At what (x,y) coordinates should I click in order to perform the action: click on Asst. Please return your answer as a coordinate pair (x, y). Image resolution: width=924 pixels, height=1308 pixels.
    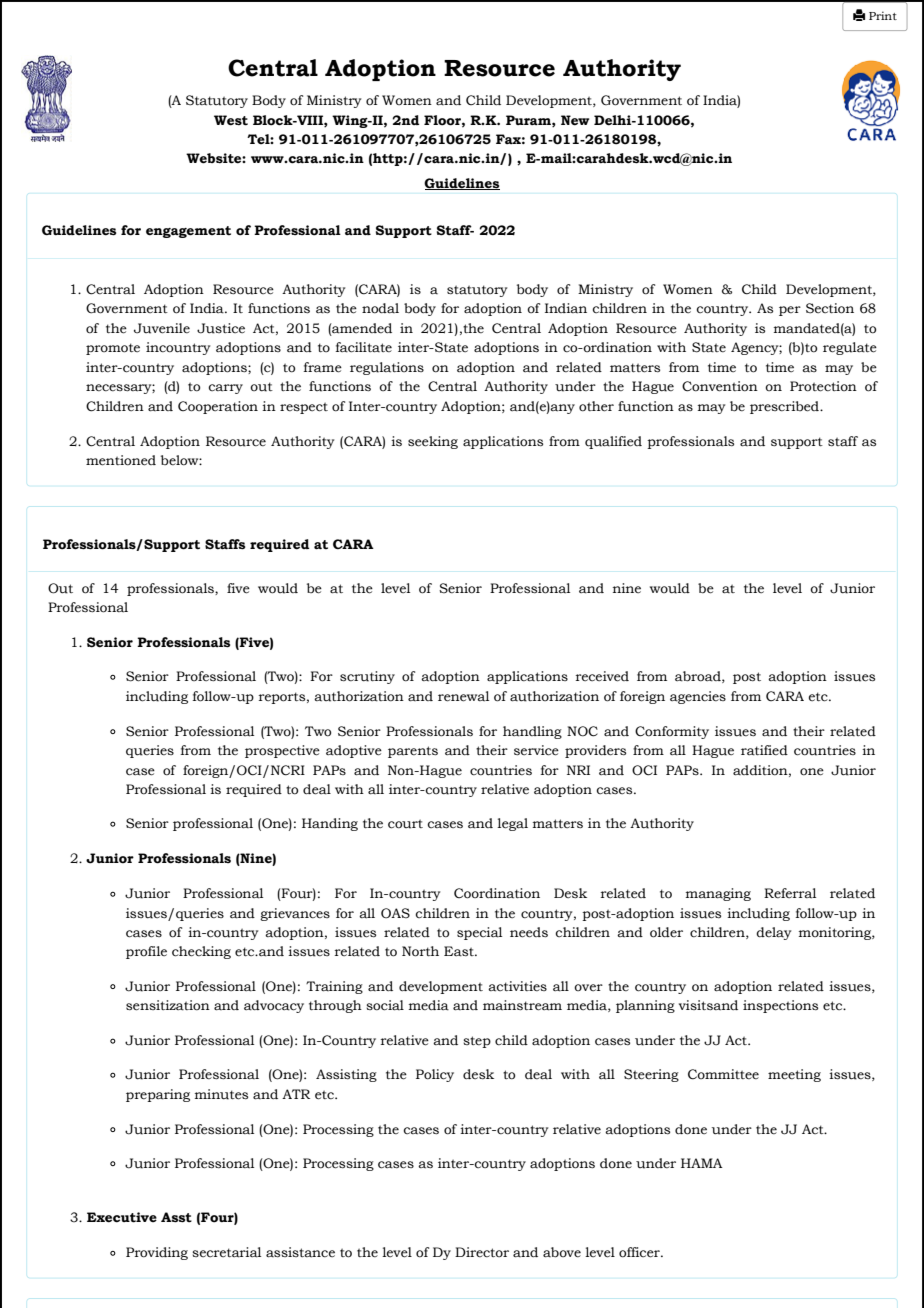
    Looking at the image, I should click on (176, 1217).
